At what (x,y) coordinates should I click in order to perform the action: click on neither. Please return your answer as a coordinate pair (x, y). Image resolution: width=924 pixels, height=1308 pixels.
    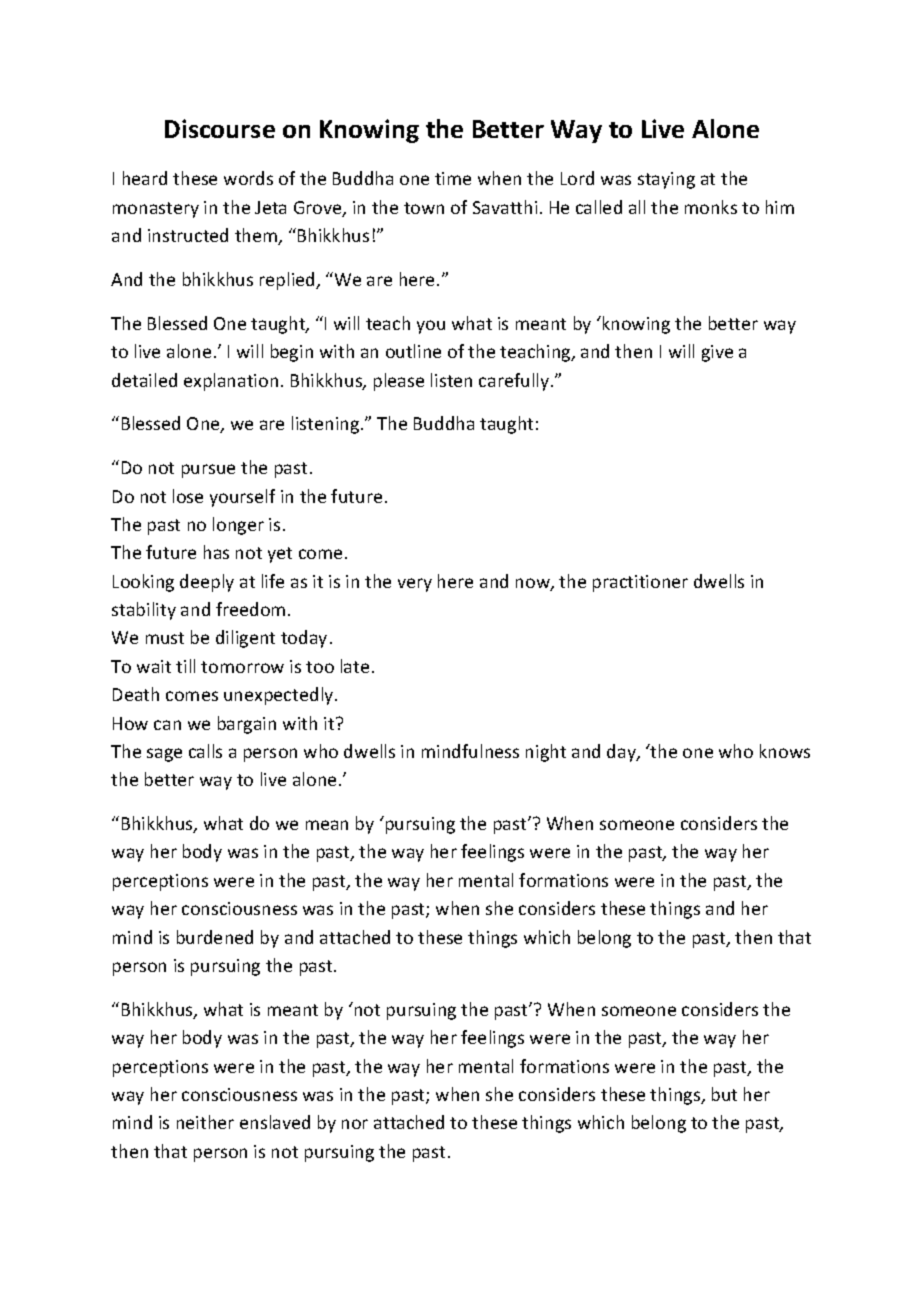
    Looking at the image, I should click on (205, 1122).
